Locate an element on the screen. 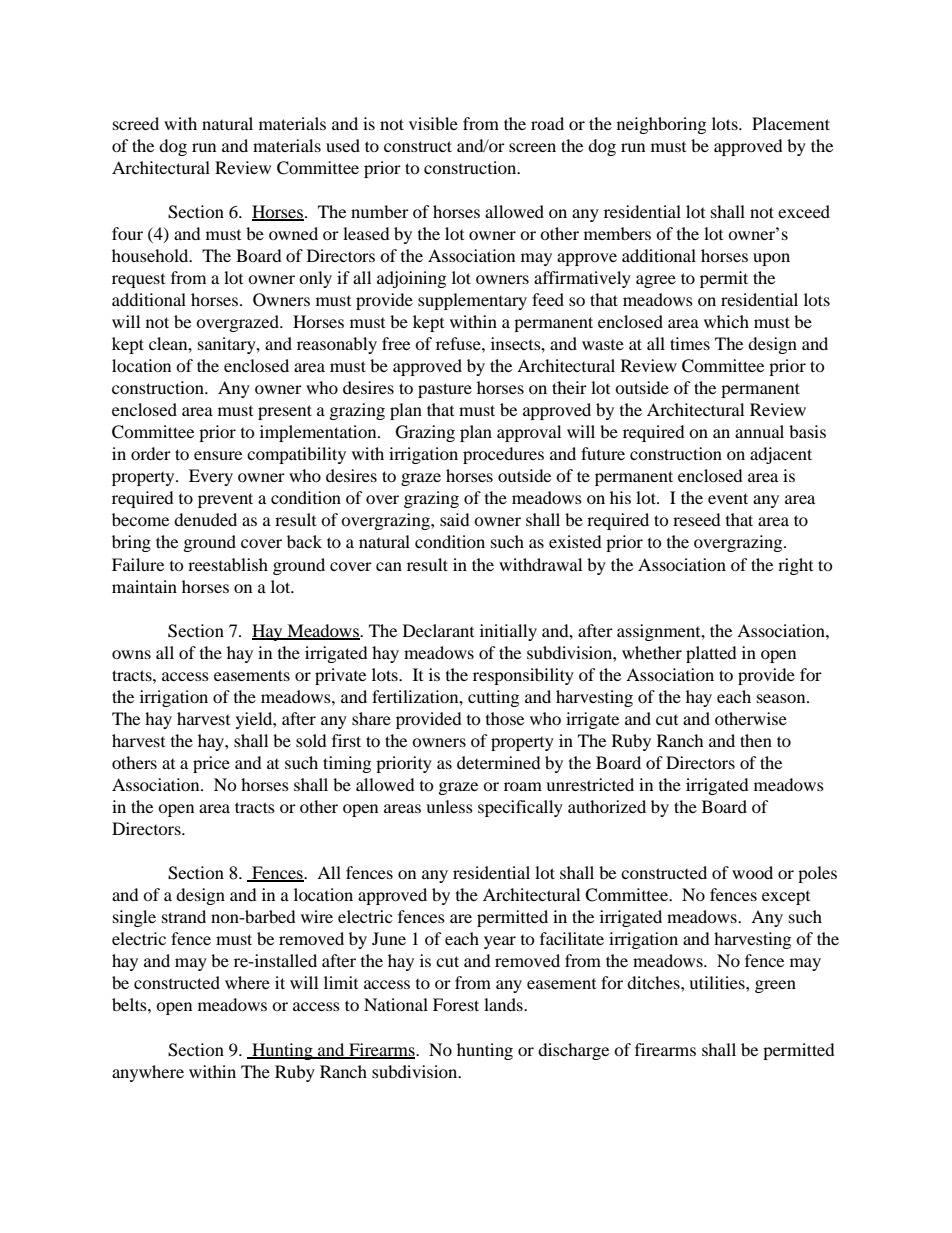  supplementary is located at coordinates (472, 301).
